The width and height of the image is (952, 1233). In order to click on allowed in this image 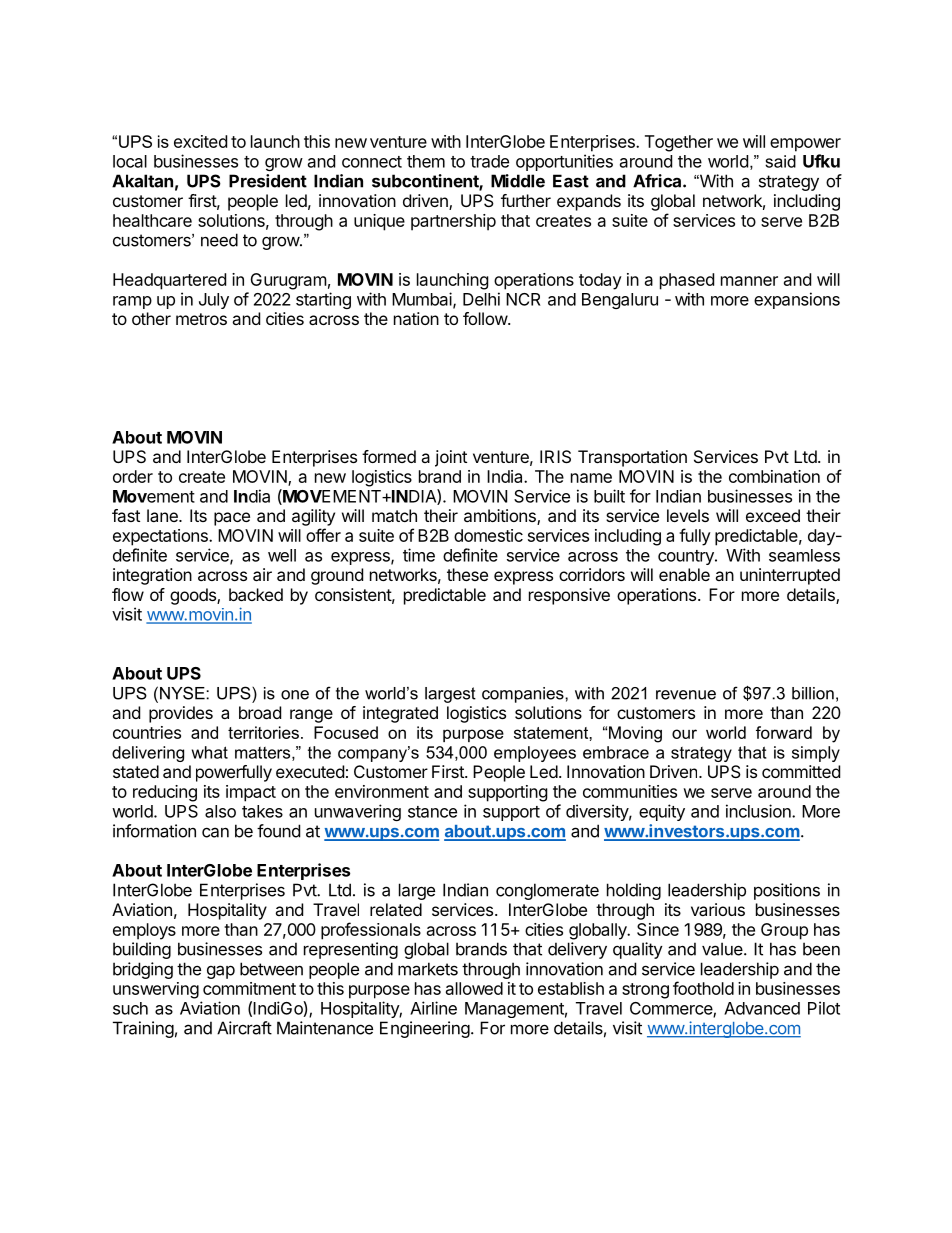, I will do `click(474, 988)`.
